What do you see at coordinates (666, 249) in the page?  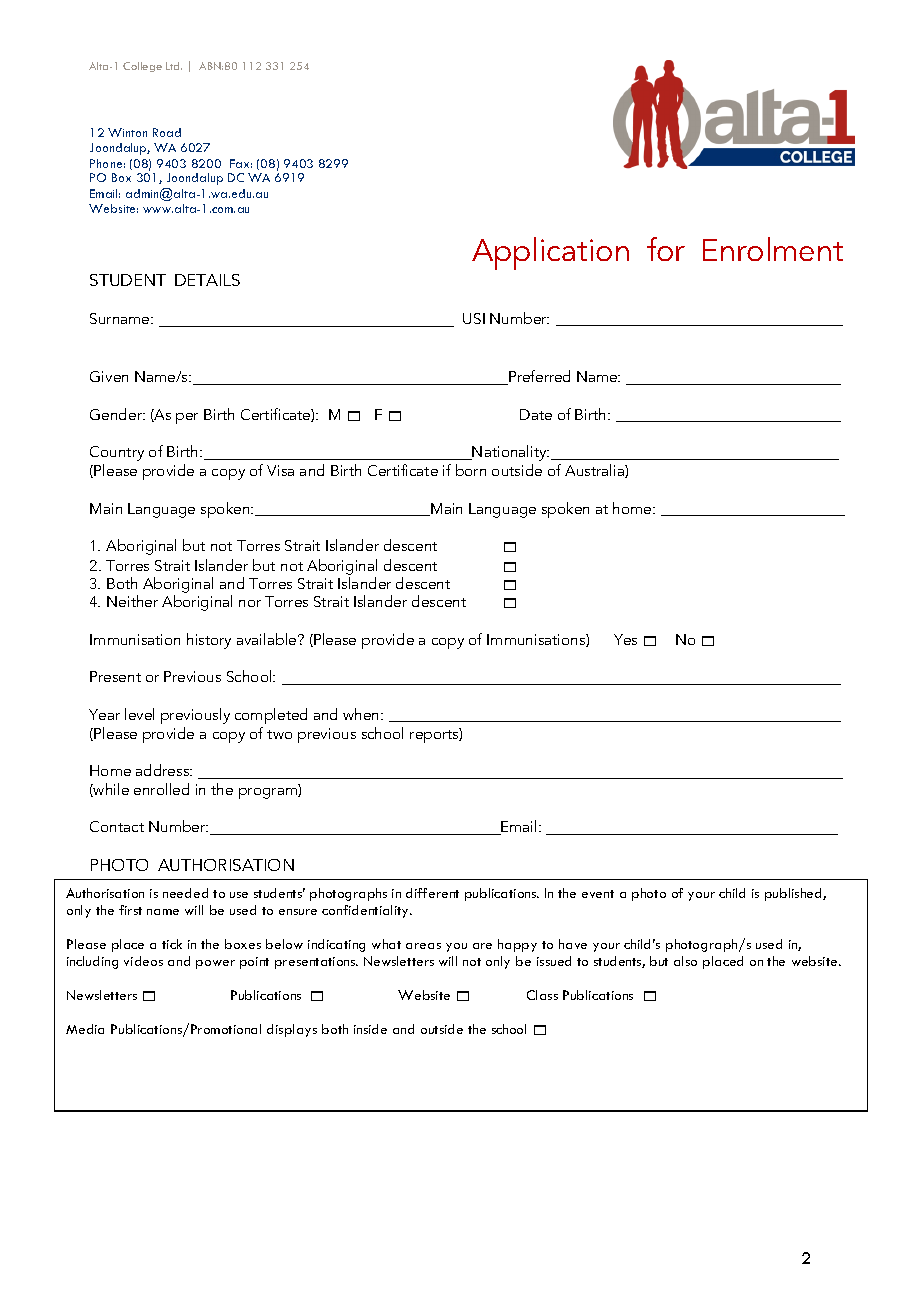 I see `for` at bounding box center [666, 249].
